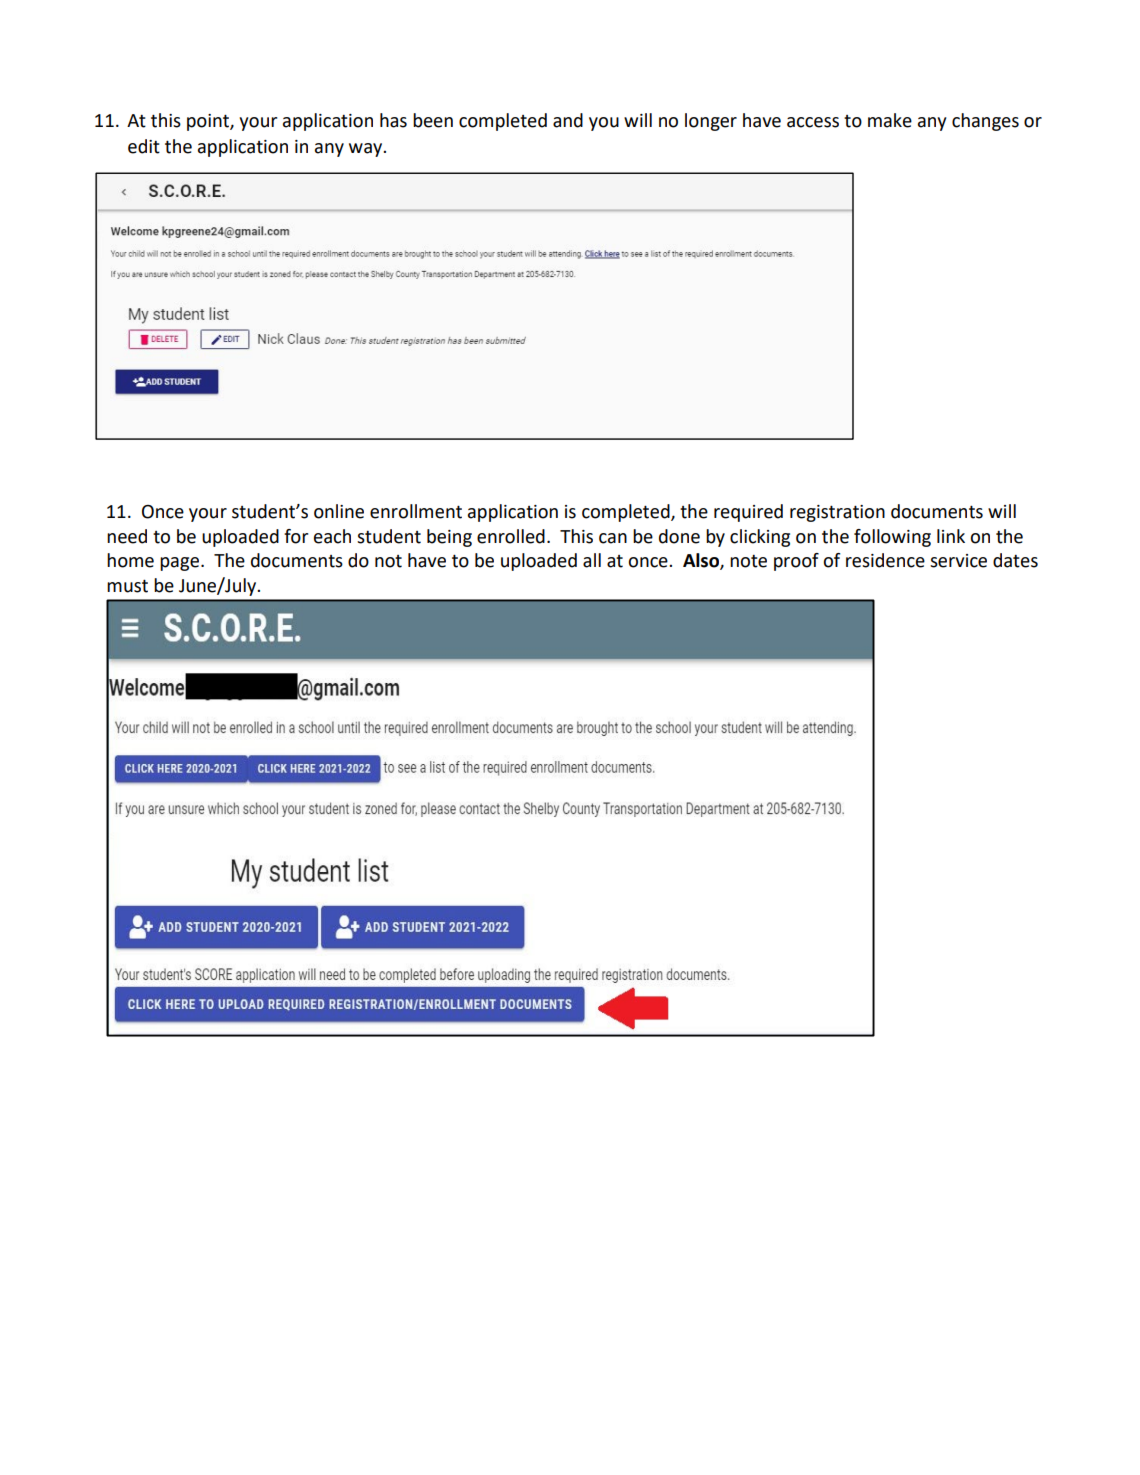 The image size is (1140, 1475). I want to click on enrollment, so click(416, 511).
